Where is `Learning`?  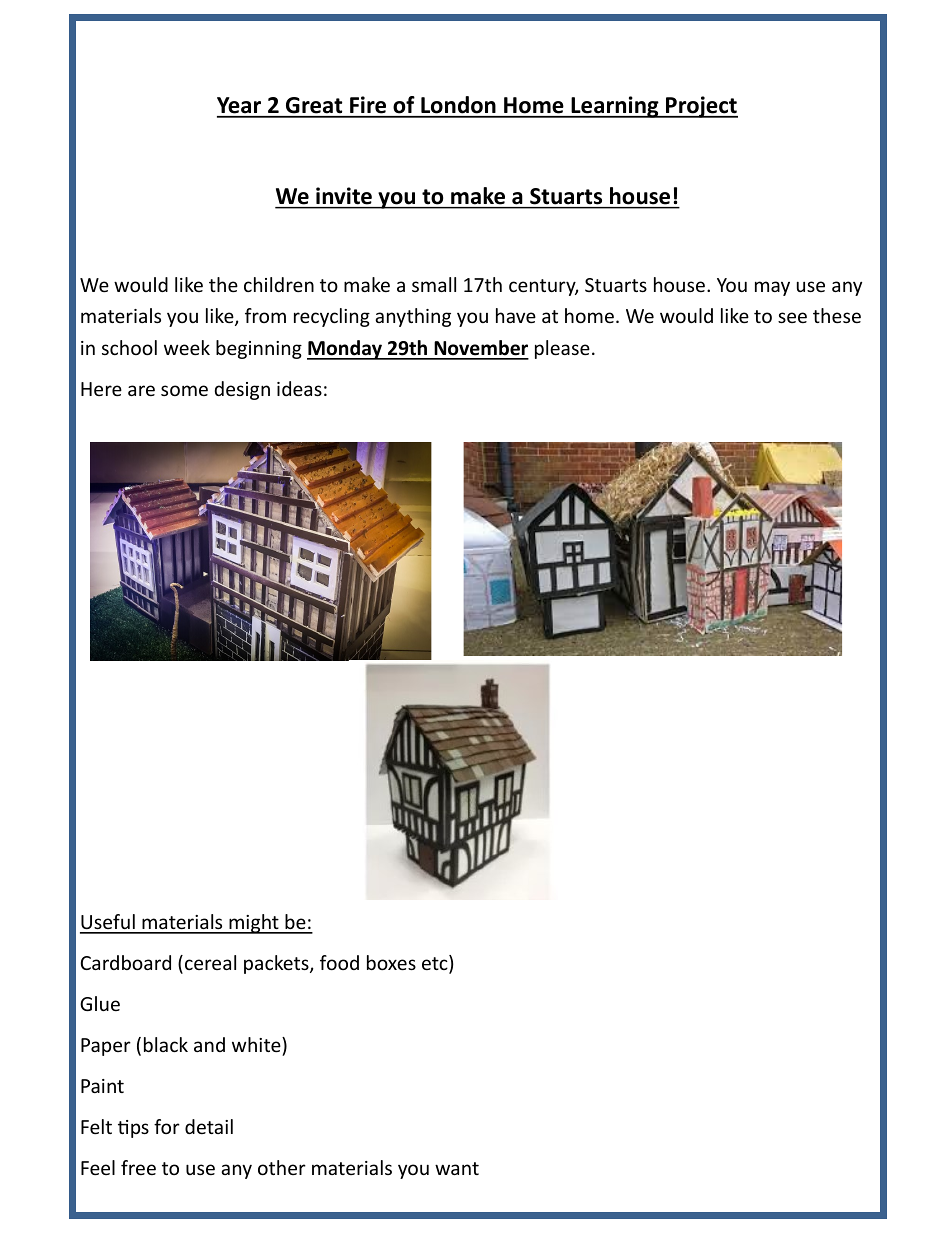
Learning is located at coordinates (615, 107).
